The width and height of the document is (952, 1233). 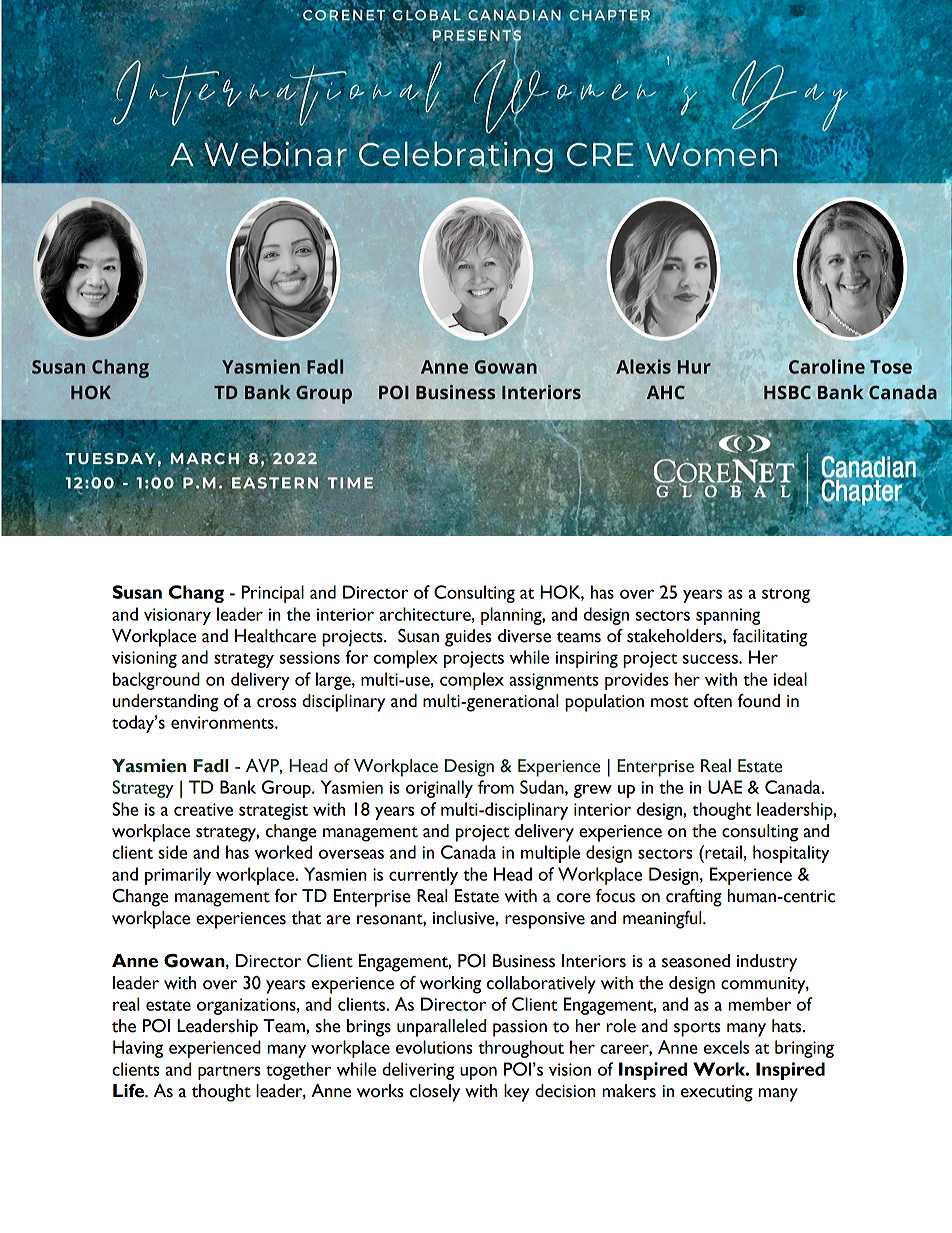 What do you see at coordinates (663, 920) in the document?
I see `meaningful` at bounding box center [663, 920].
